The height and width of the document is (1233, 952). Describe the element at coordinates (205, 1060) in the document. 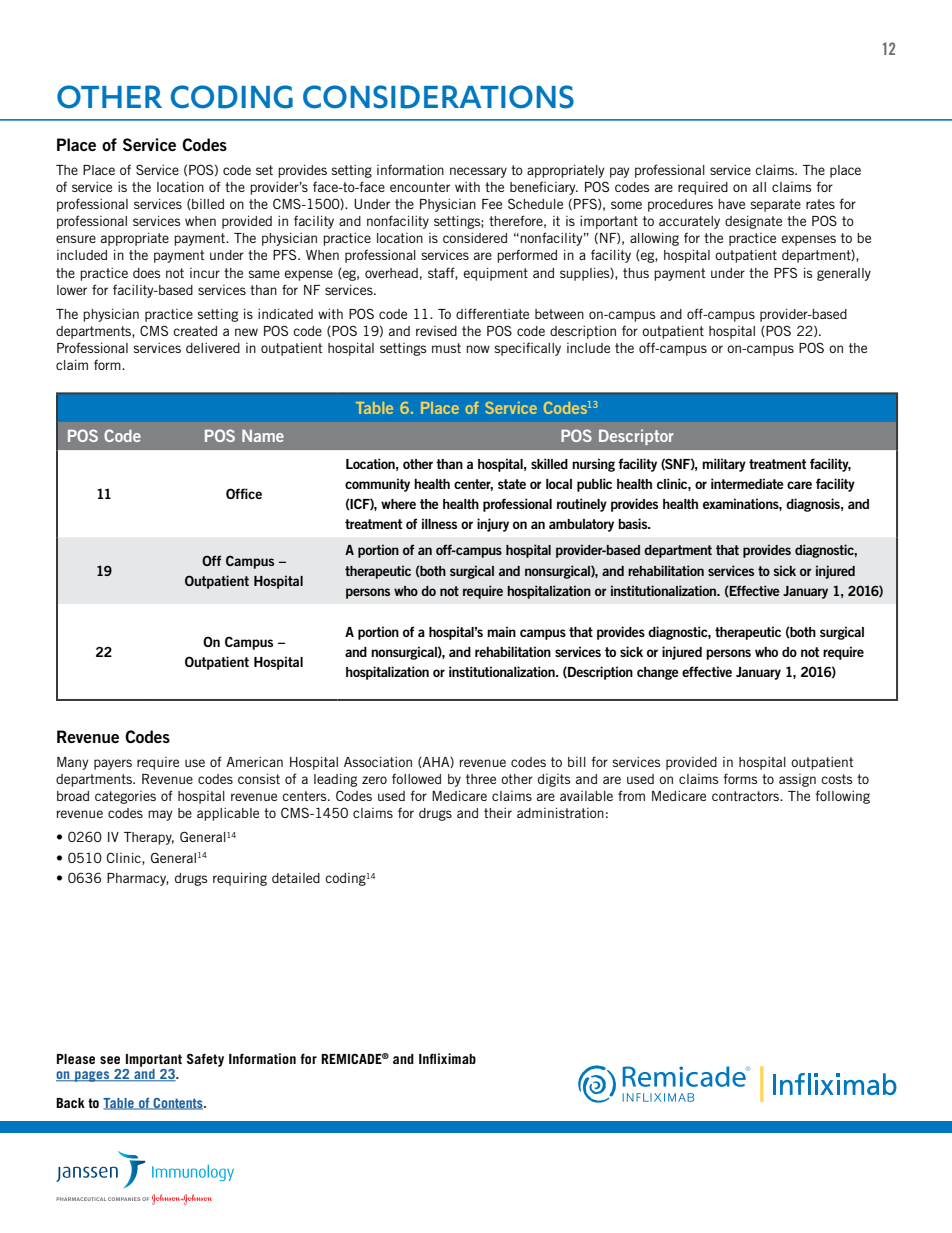

I see `Safety` at that location.
